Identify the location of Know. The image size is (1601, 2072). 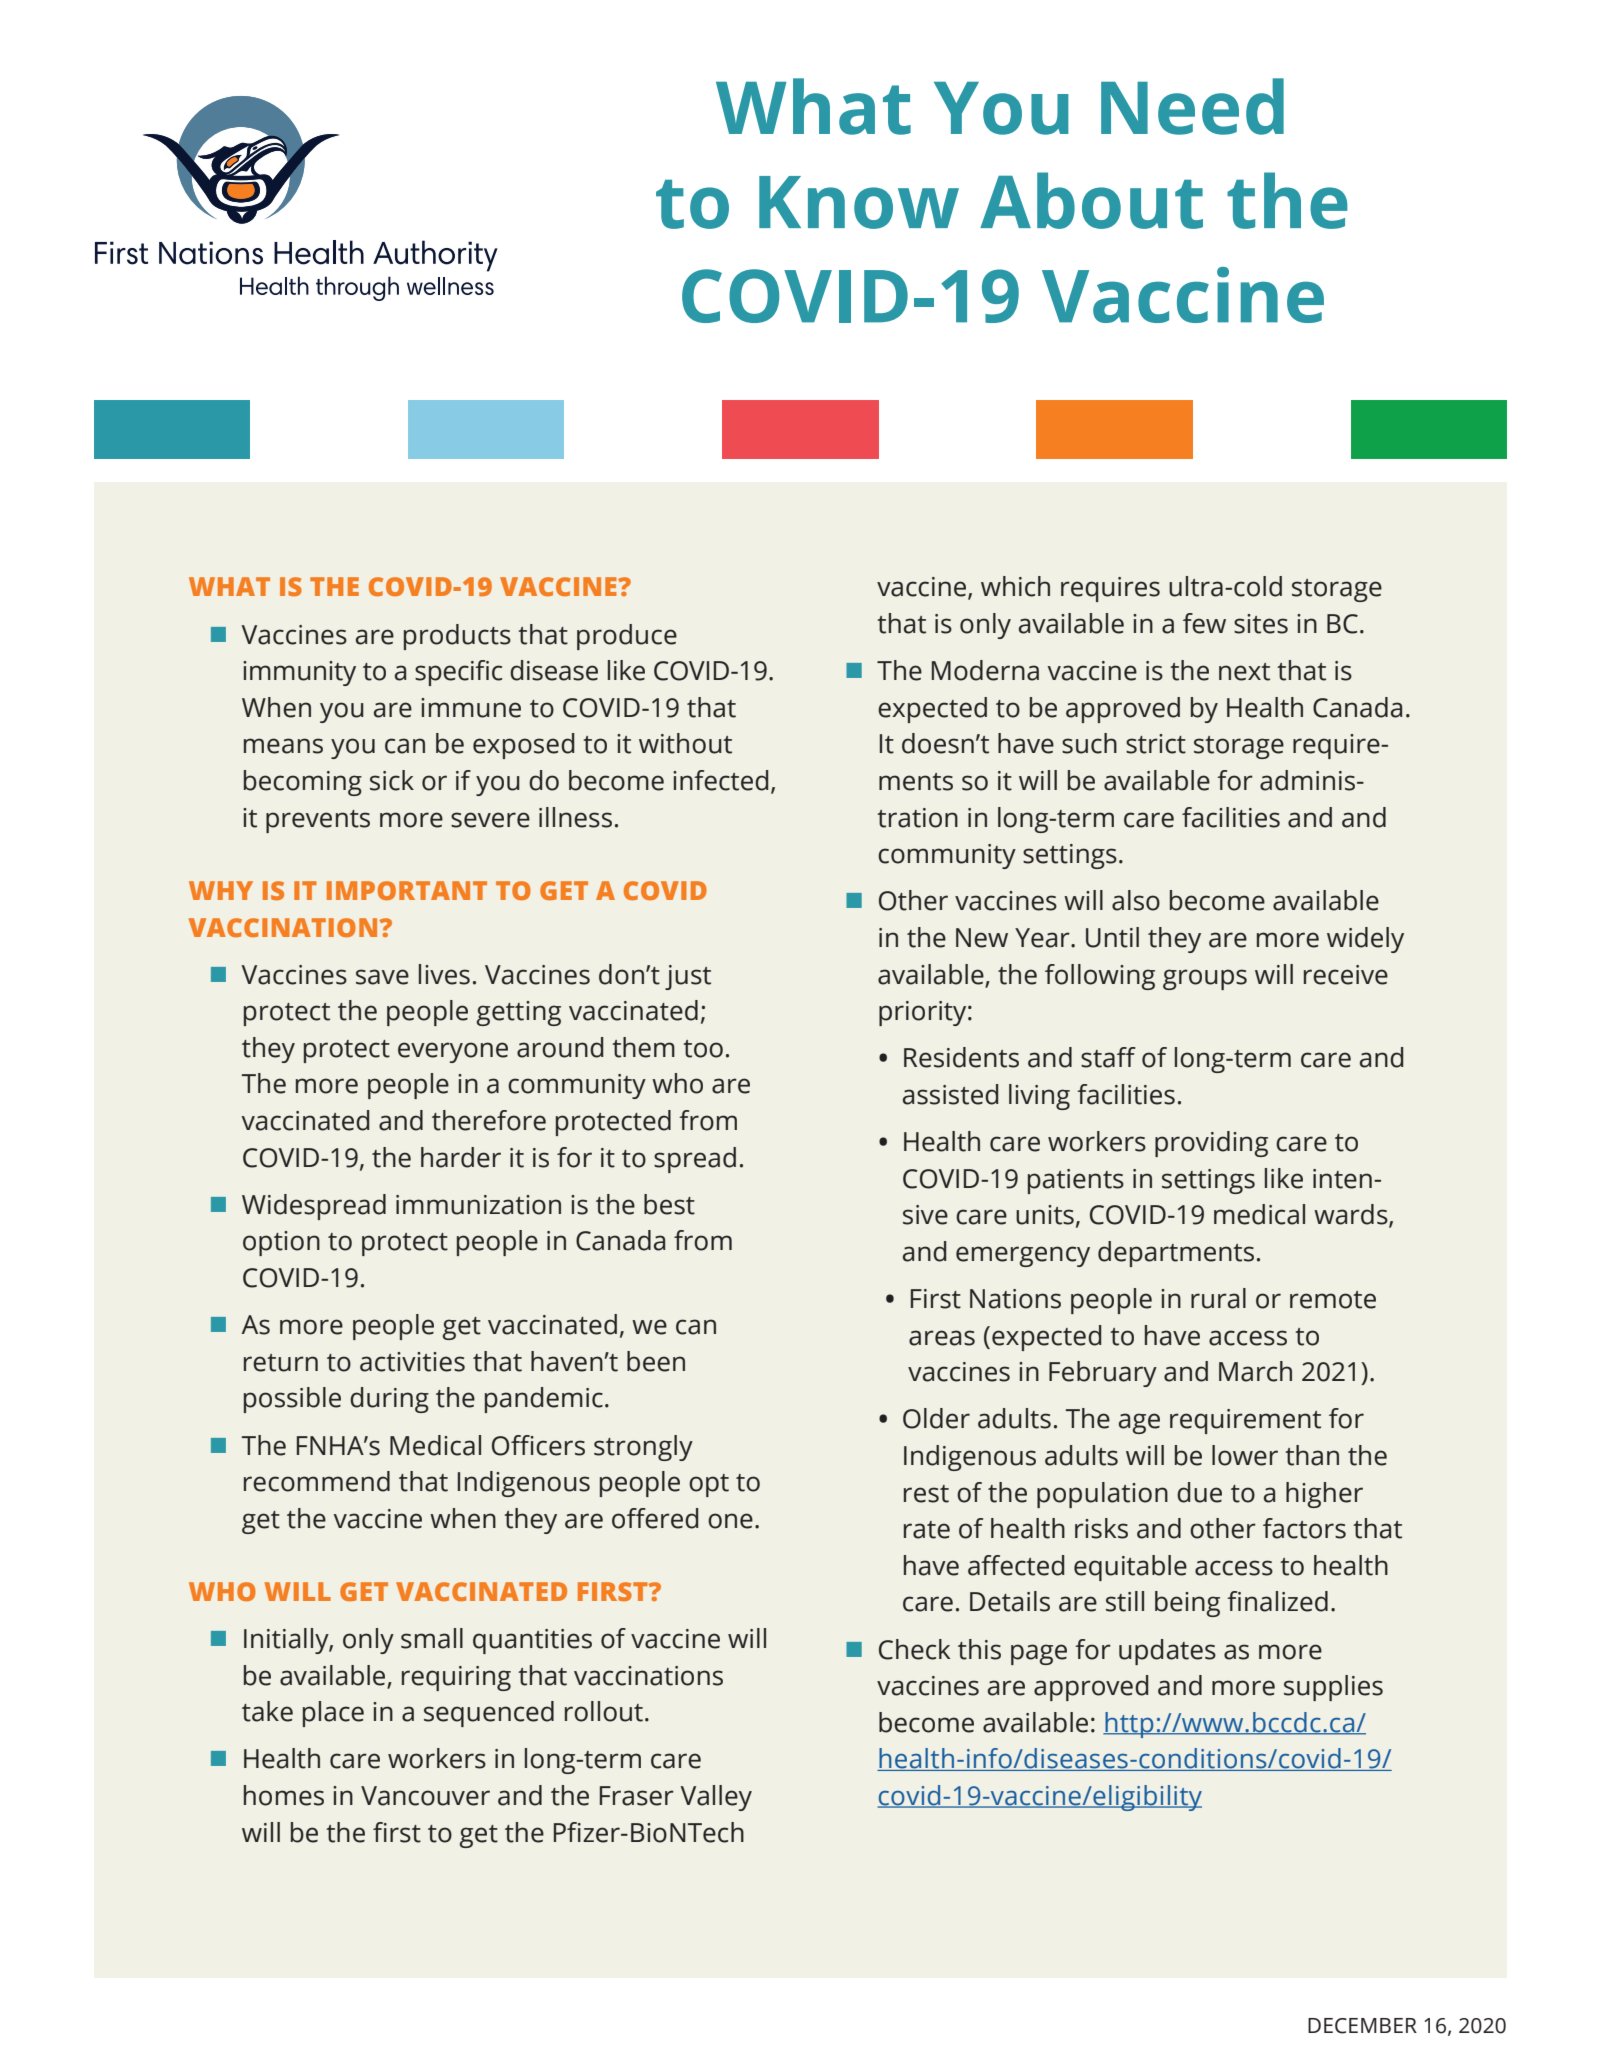
(859, 202).
